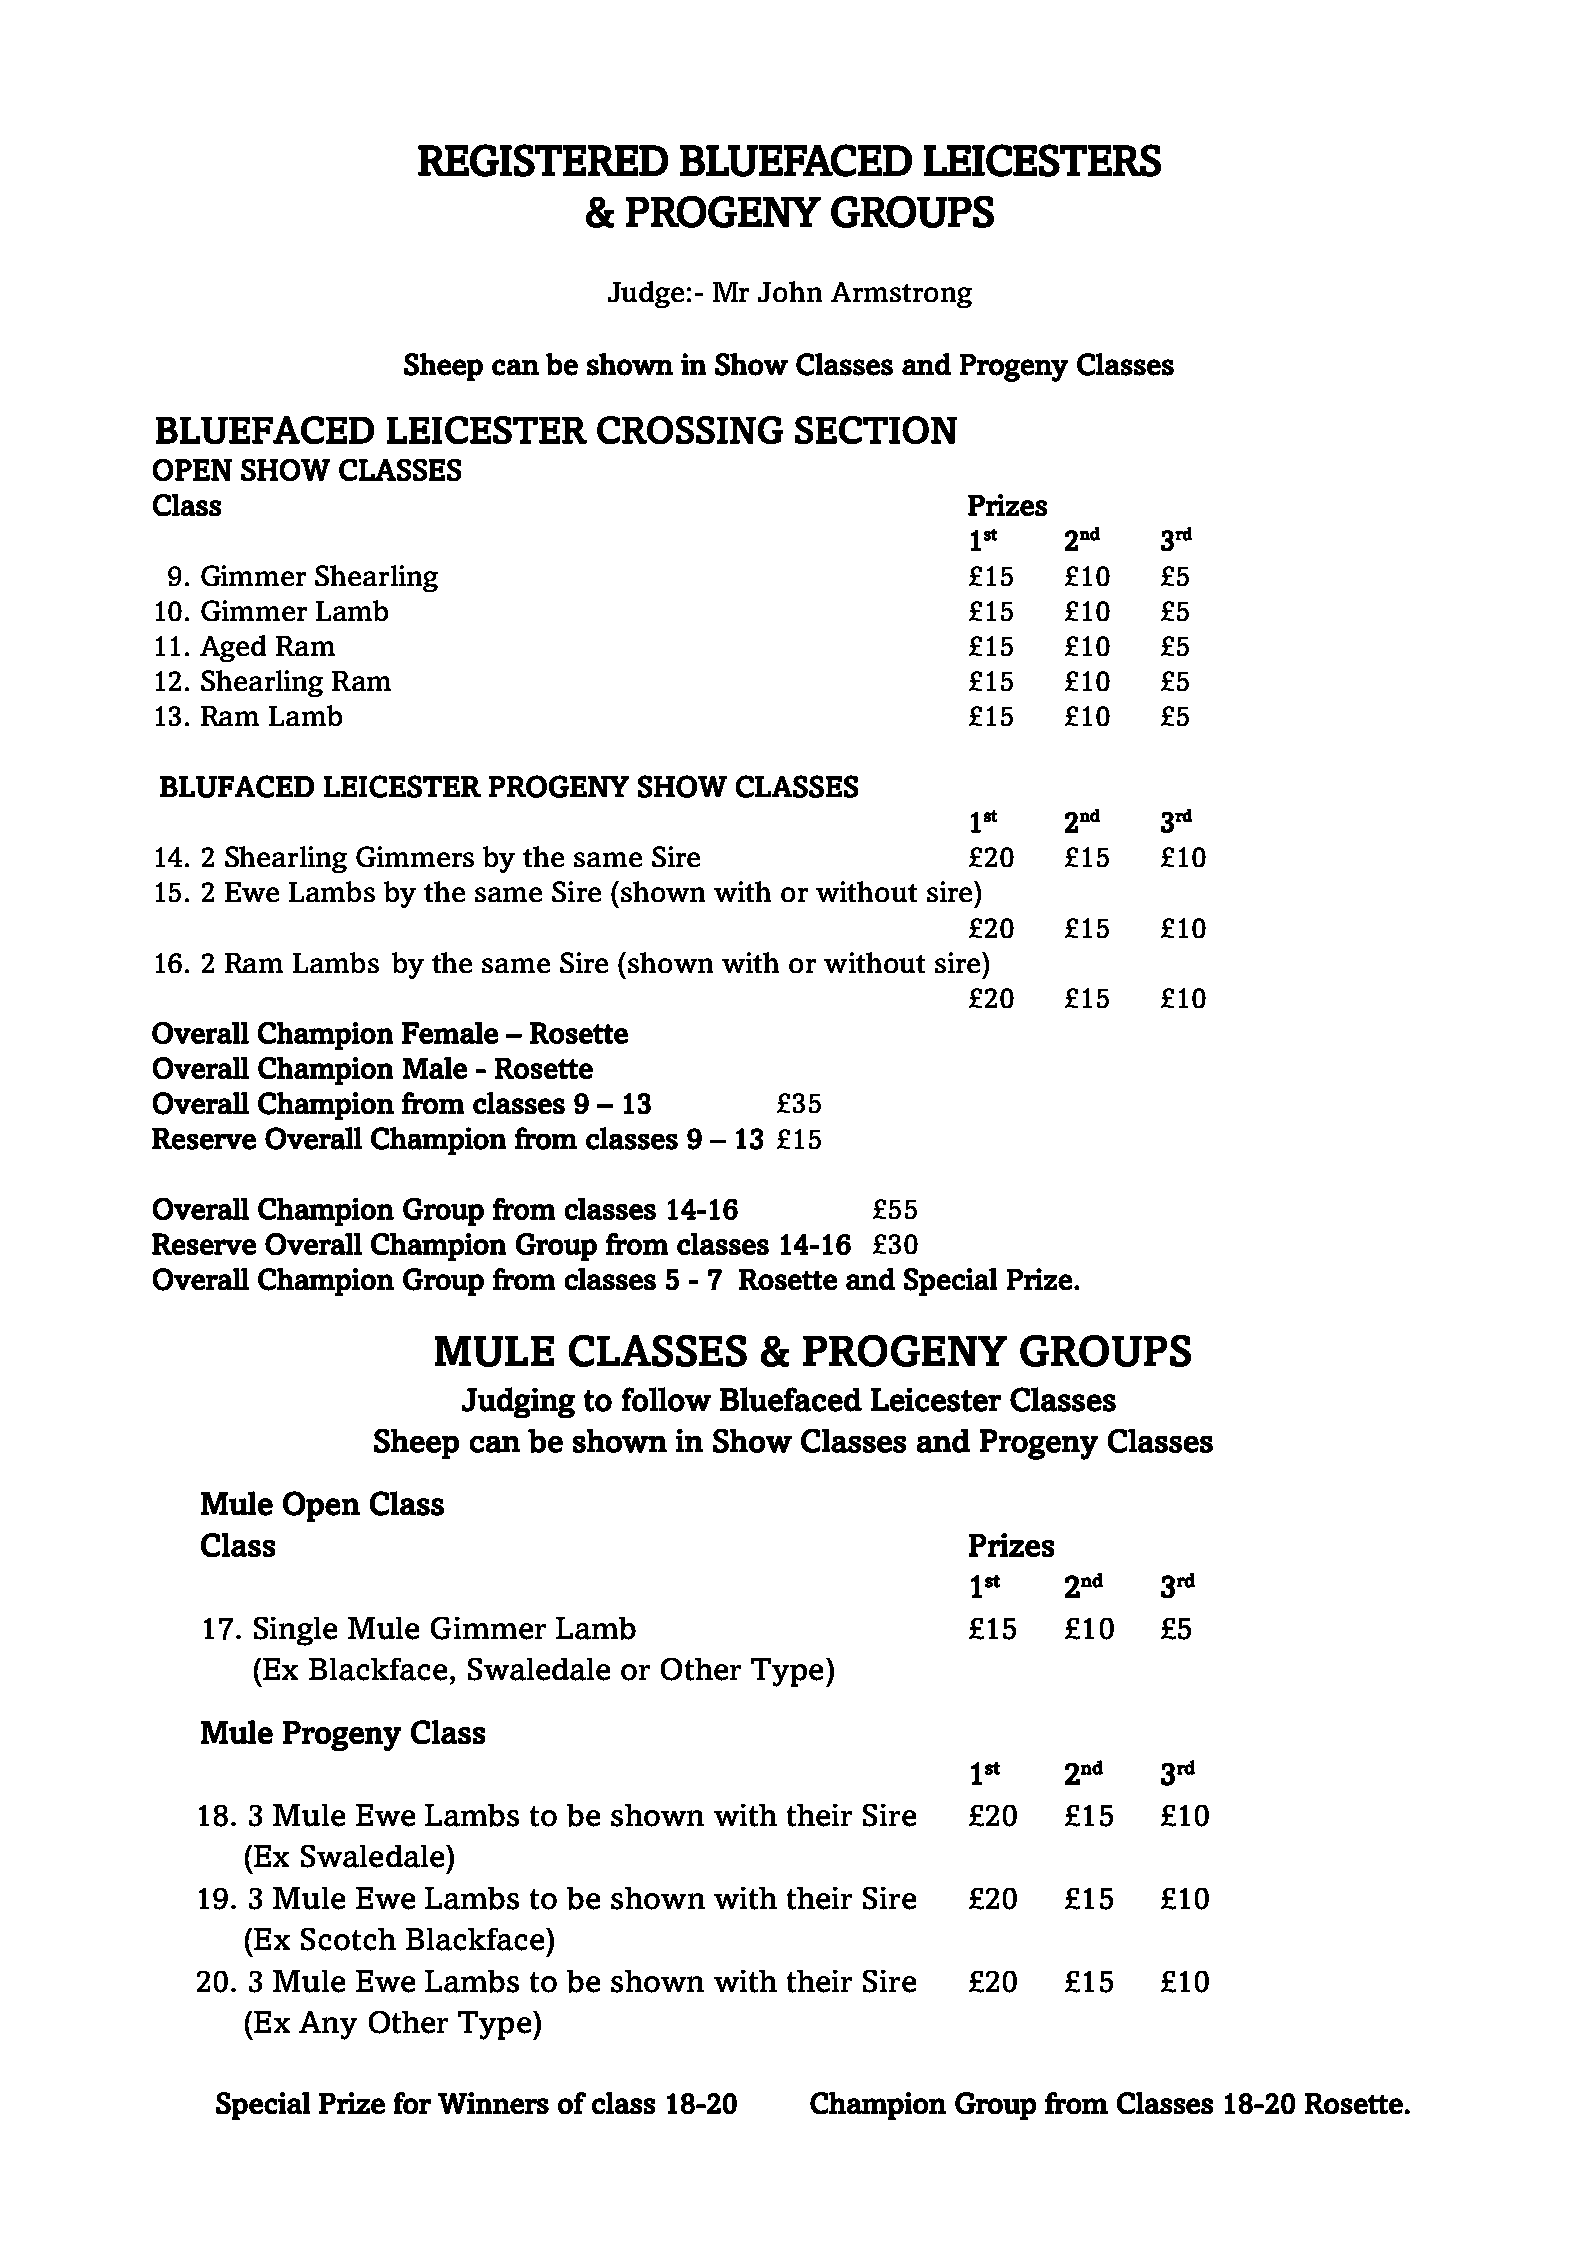 Image resolution: width=1587 pixels, height=2244 pixels. Describe the element at coordinates (876, 430) in the document. I see `SECTION` at that location.
